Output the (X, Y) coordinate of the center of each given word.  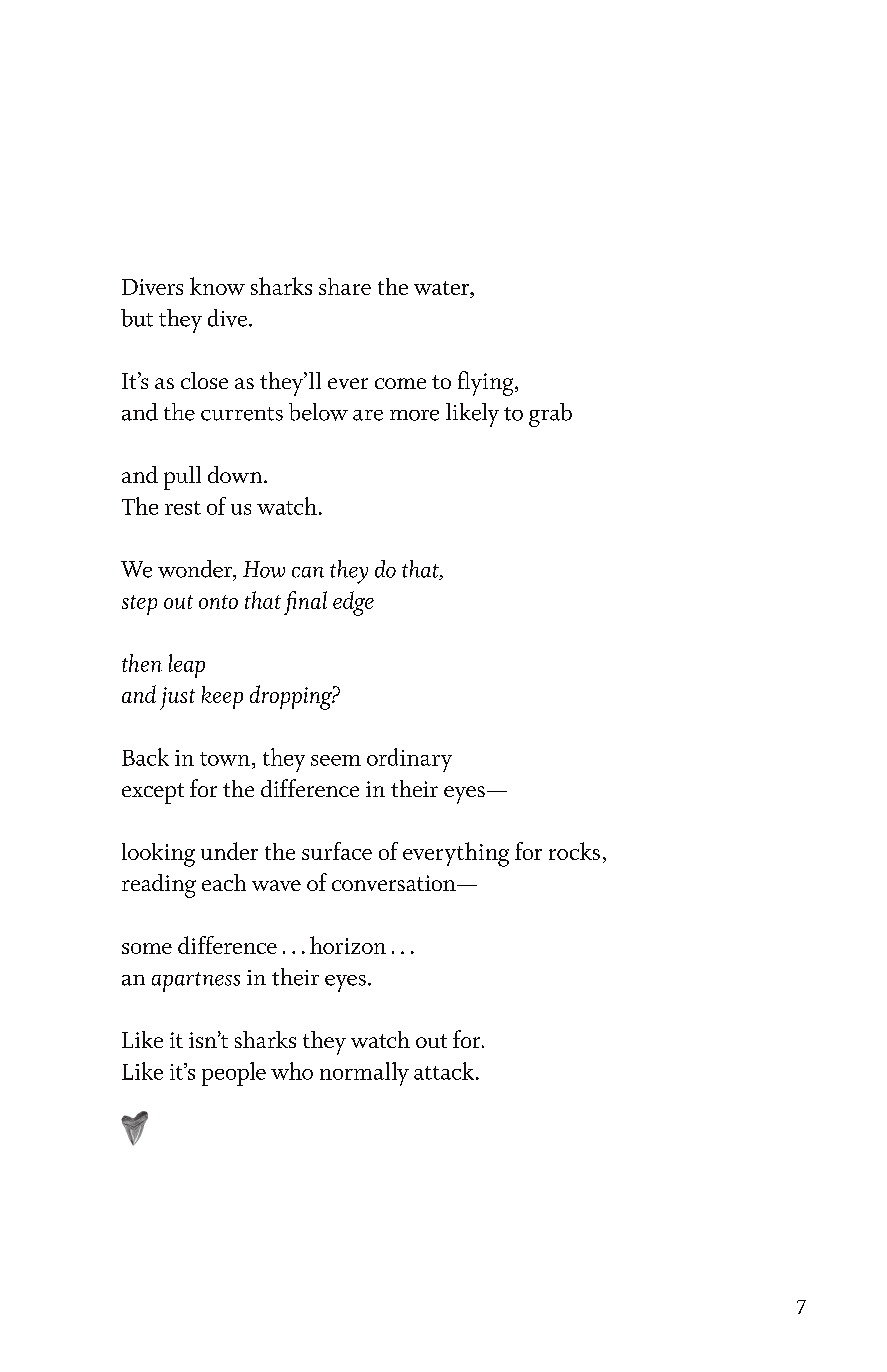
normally (364, 1074)
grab (550, 415)
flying (487, 383)
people (234, 1074)
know (217, 286)
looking (158, 855)
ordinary (409, 760)
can (308, 572)
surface (337, 851)
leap (187, 666)
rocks (574, 851)
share (345, 286)
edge (353, 603)
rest (183, 508)
